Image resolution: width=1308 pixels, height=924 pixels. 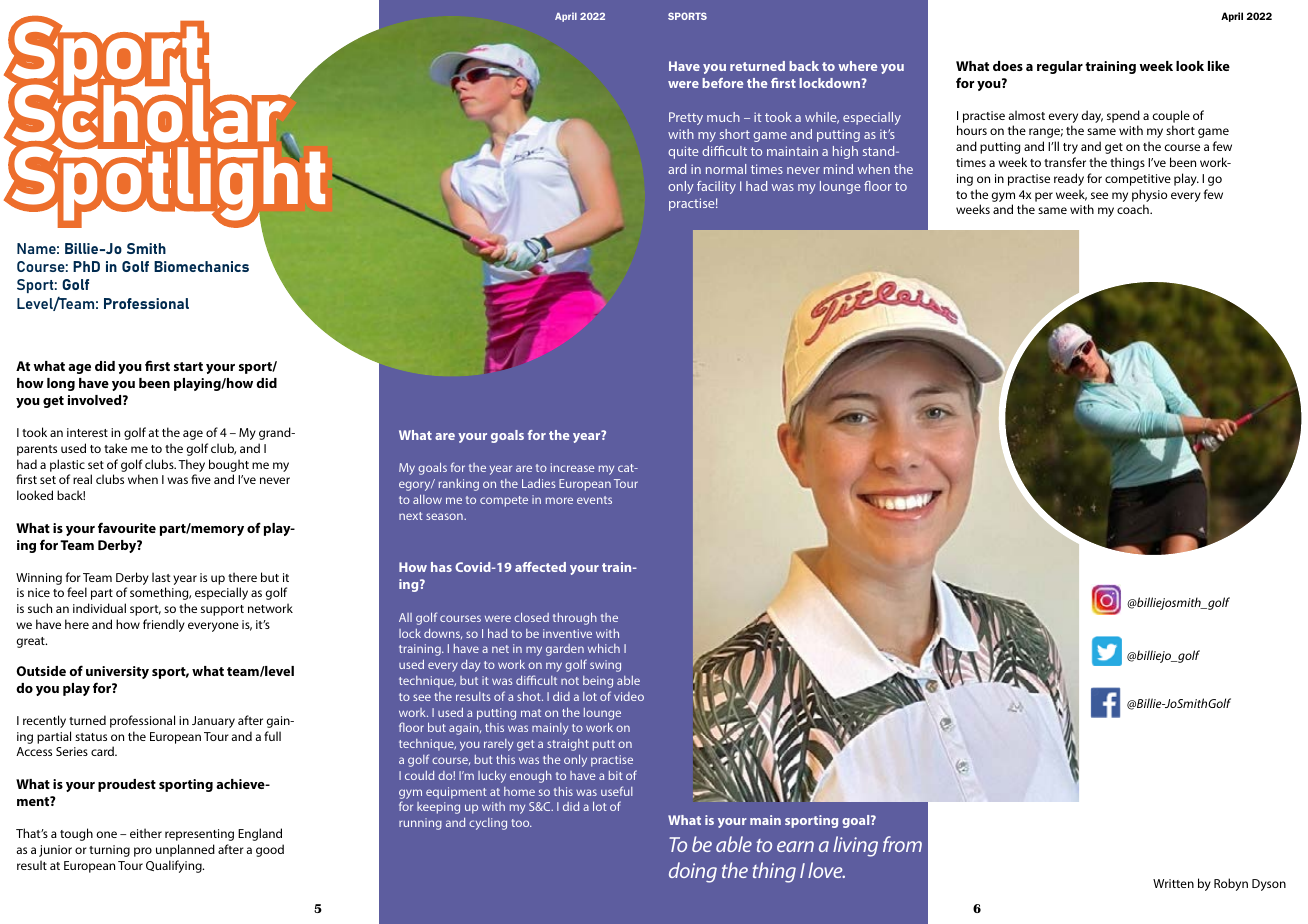 What do you see at coordinates (1134, 209) in the screenshot?
I see `coach` at bounding box center [1134, 209].
